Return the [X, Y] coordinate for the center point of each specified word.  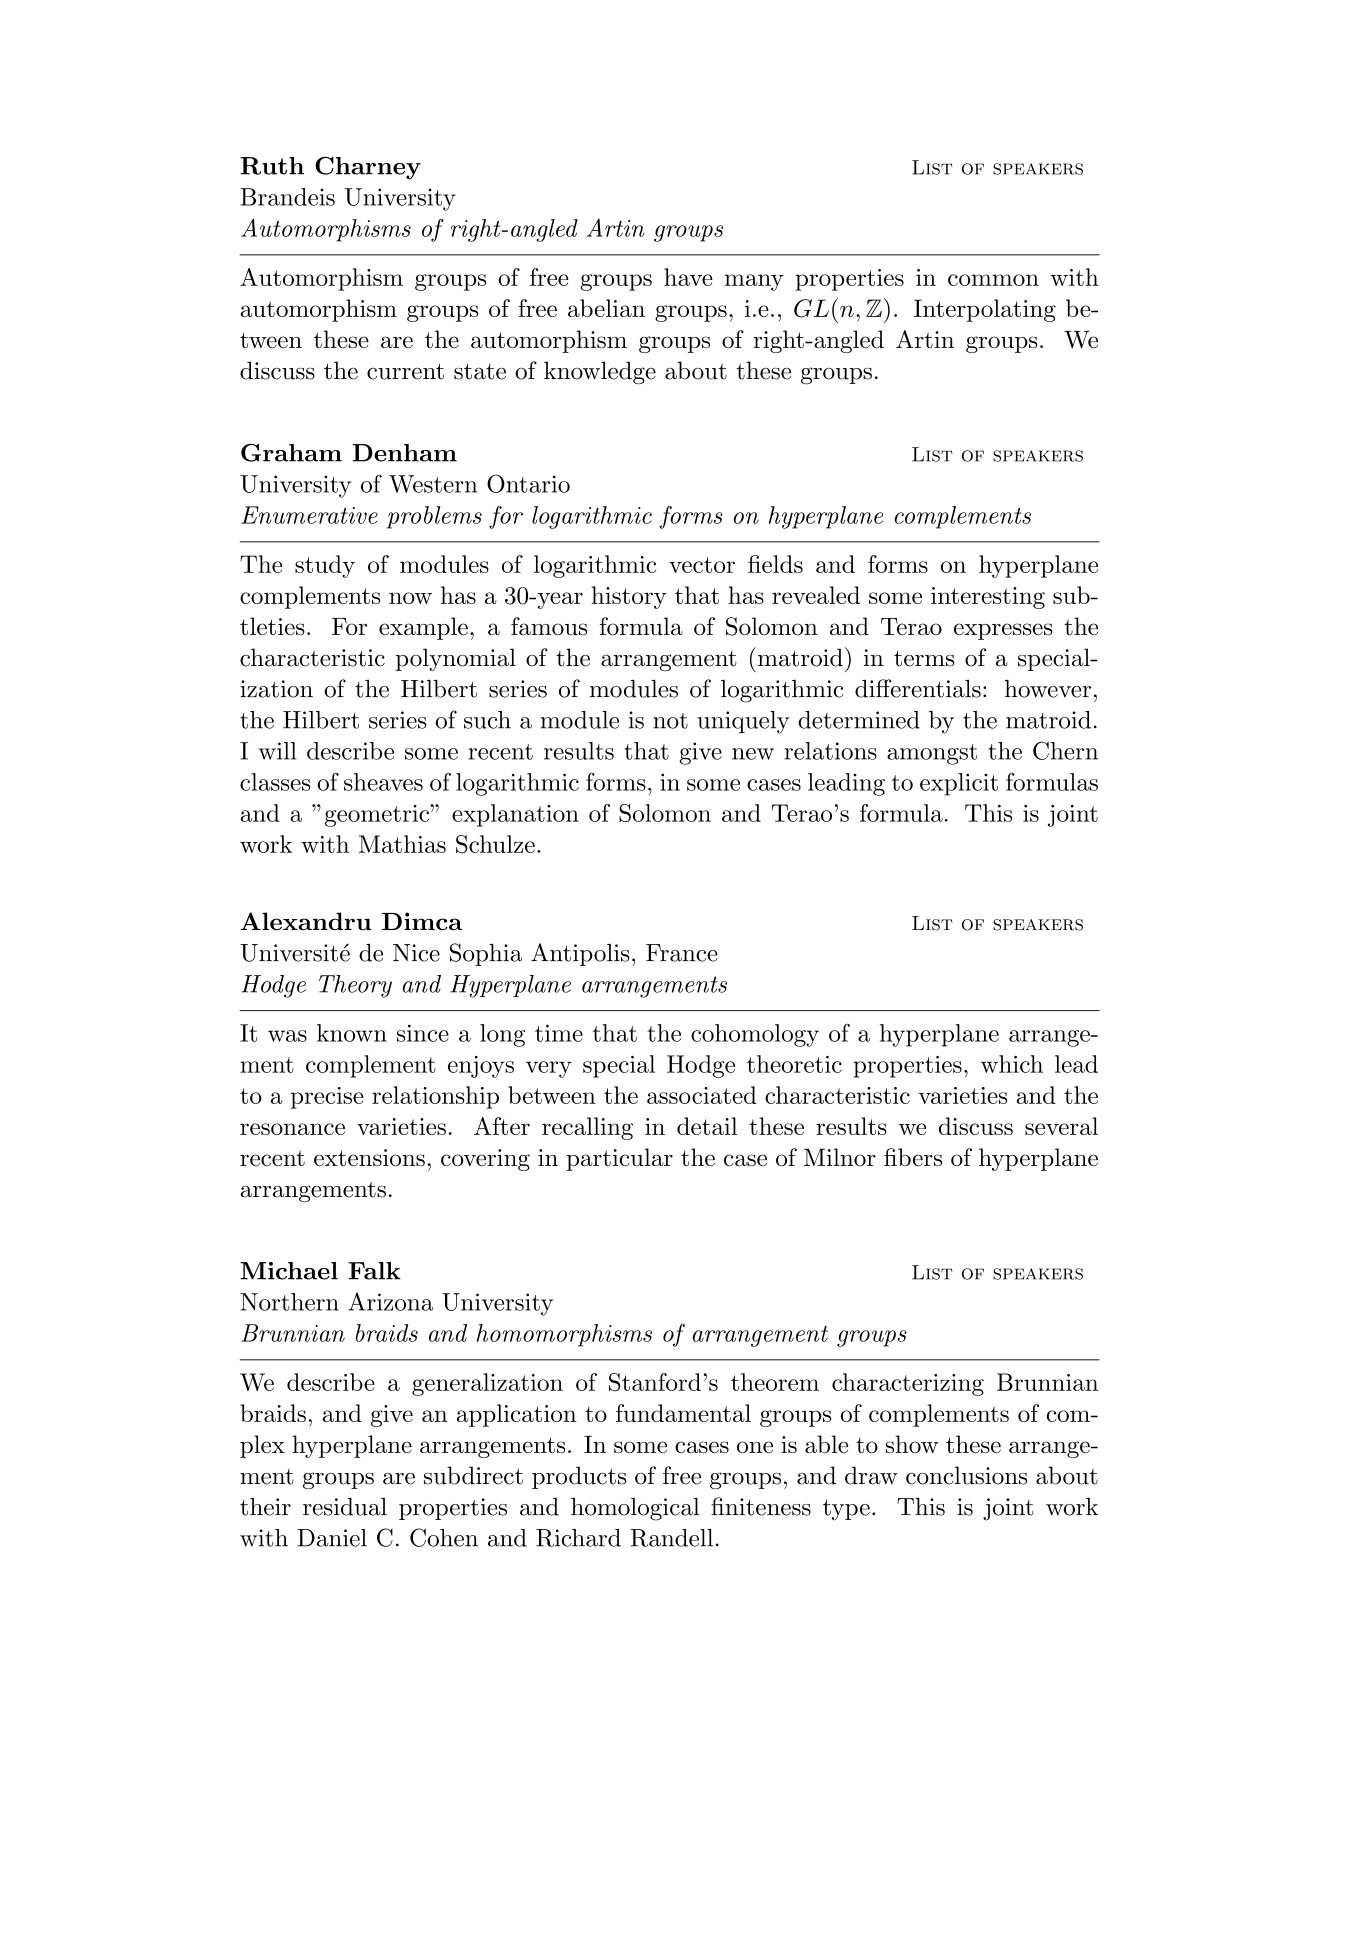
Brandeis [287, 197]
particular [619, 1159]
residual [345, 1507]
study [325, 566]
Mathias [402, 844]
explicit [959, 784]
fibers [913, 1157]
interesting [988, 598]
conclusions [966, 1475]
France [682, 953]
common [993, 280]
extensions [369, 1158]
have [688, 277]
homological [635, 1509]
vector [702, 565]
